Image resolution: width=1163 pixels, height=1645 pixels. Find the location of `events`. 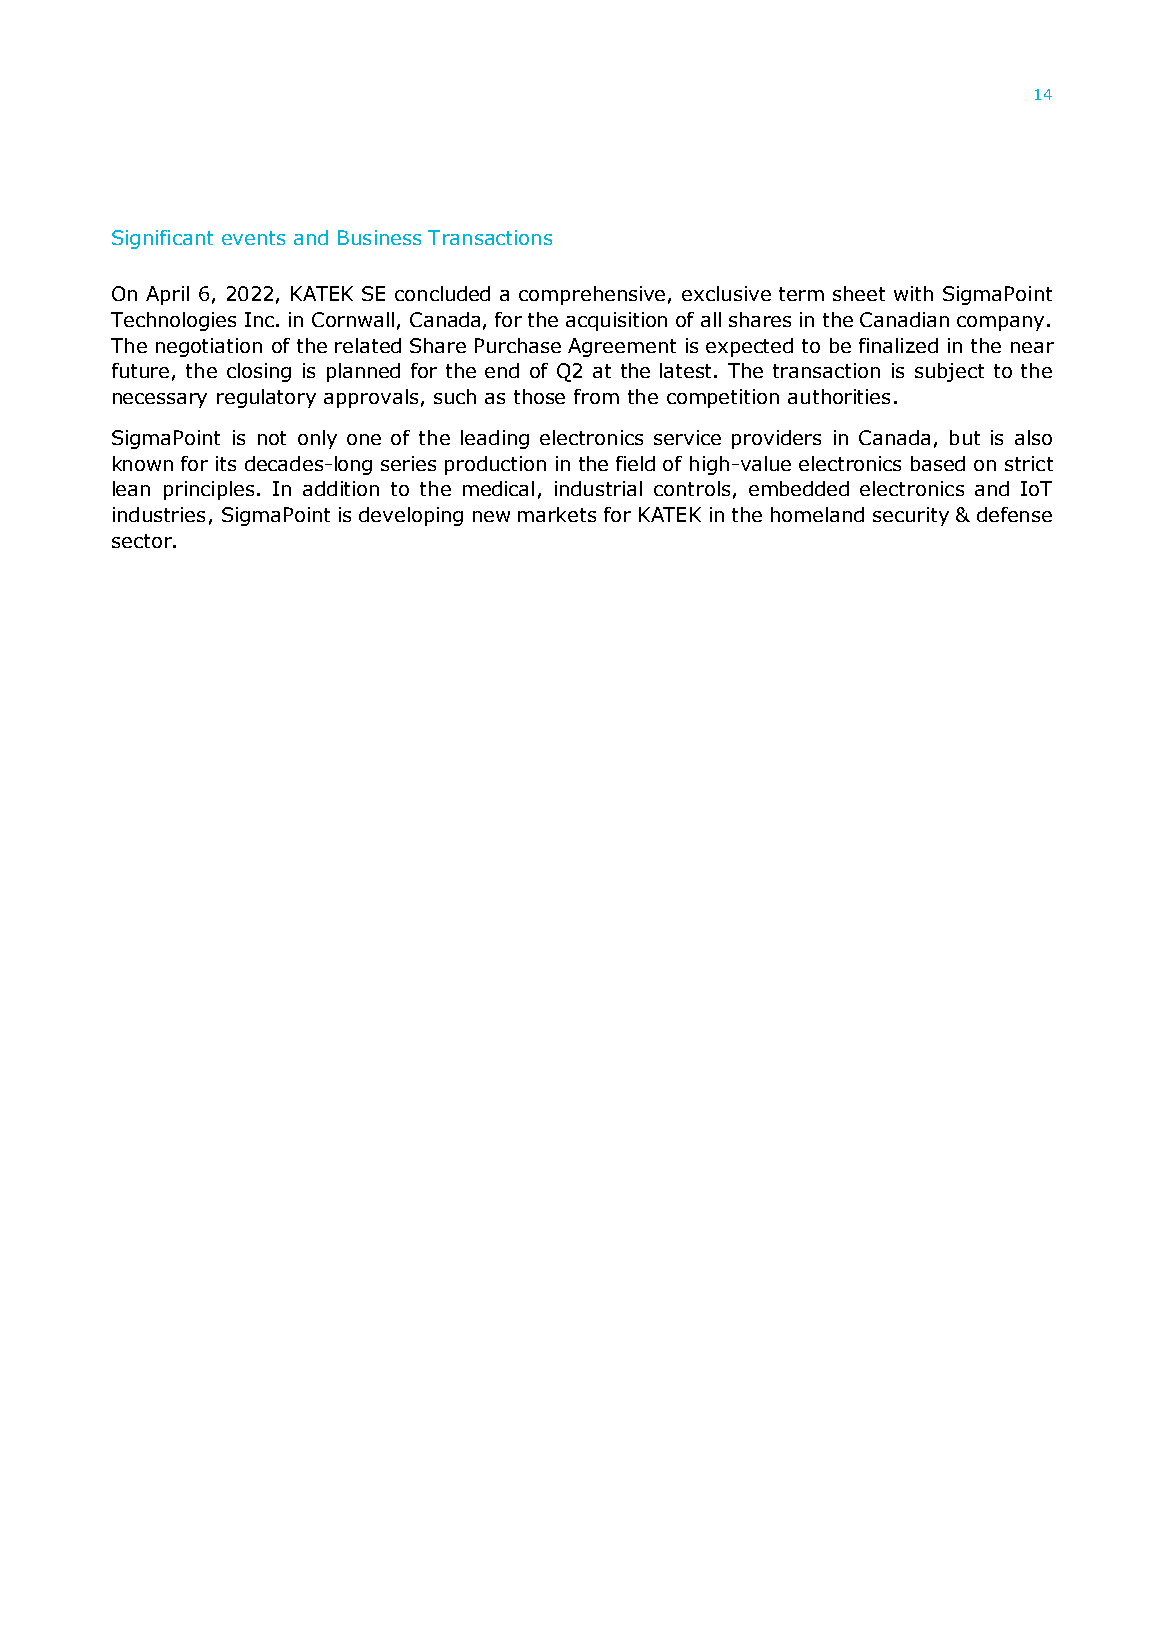

events is located at coordinates (253, 238).
